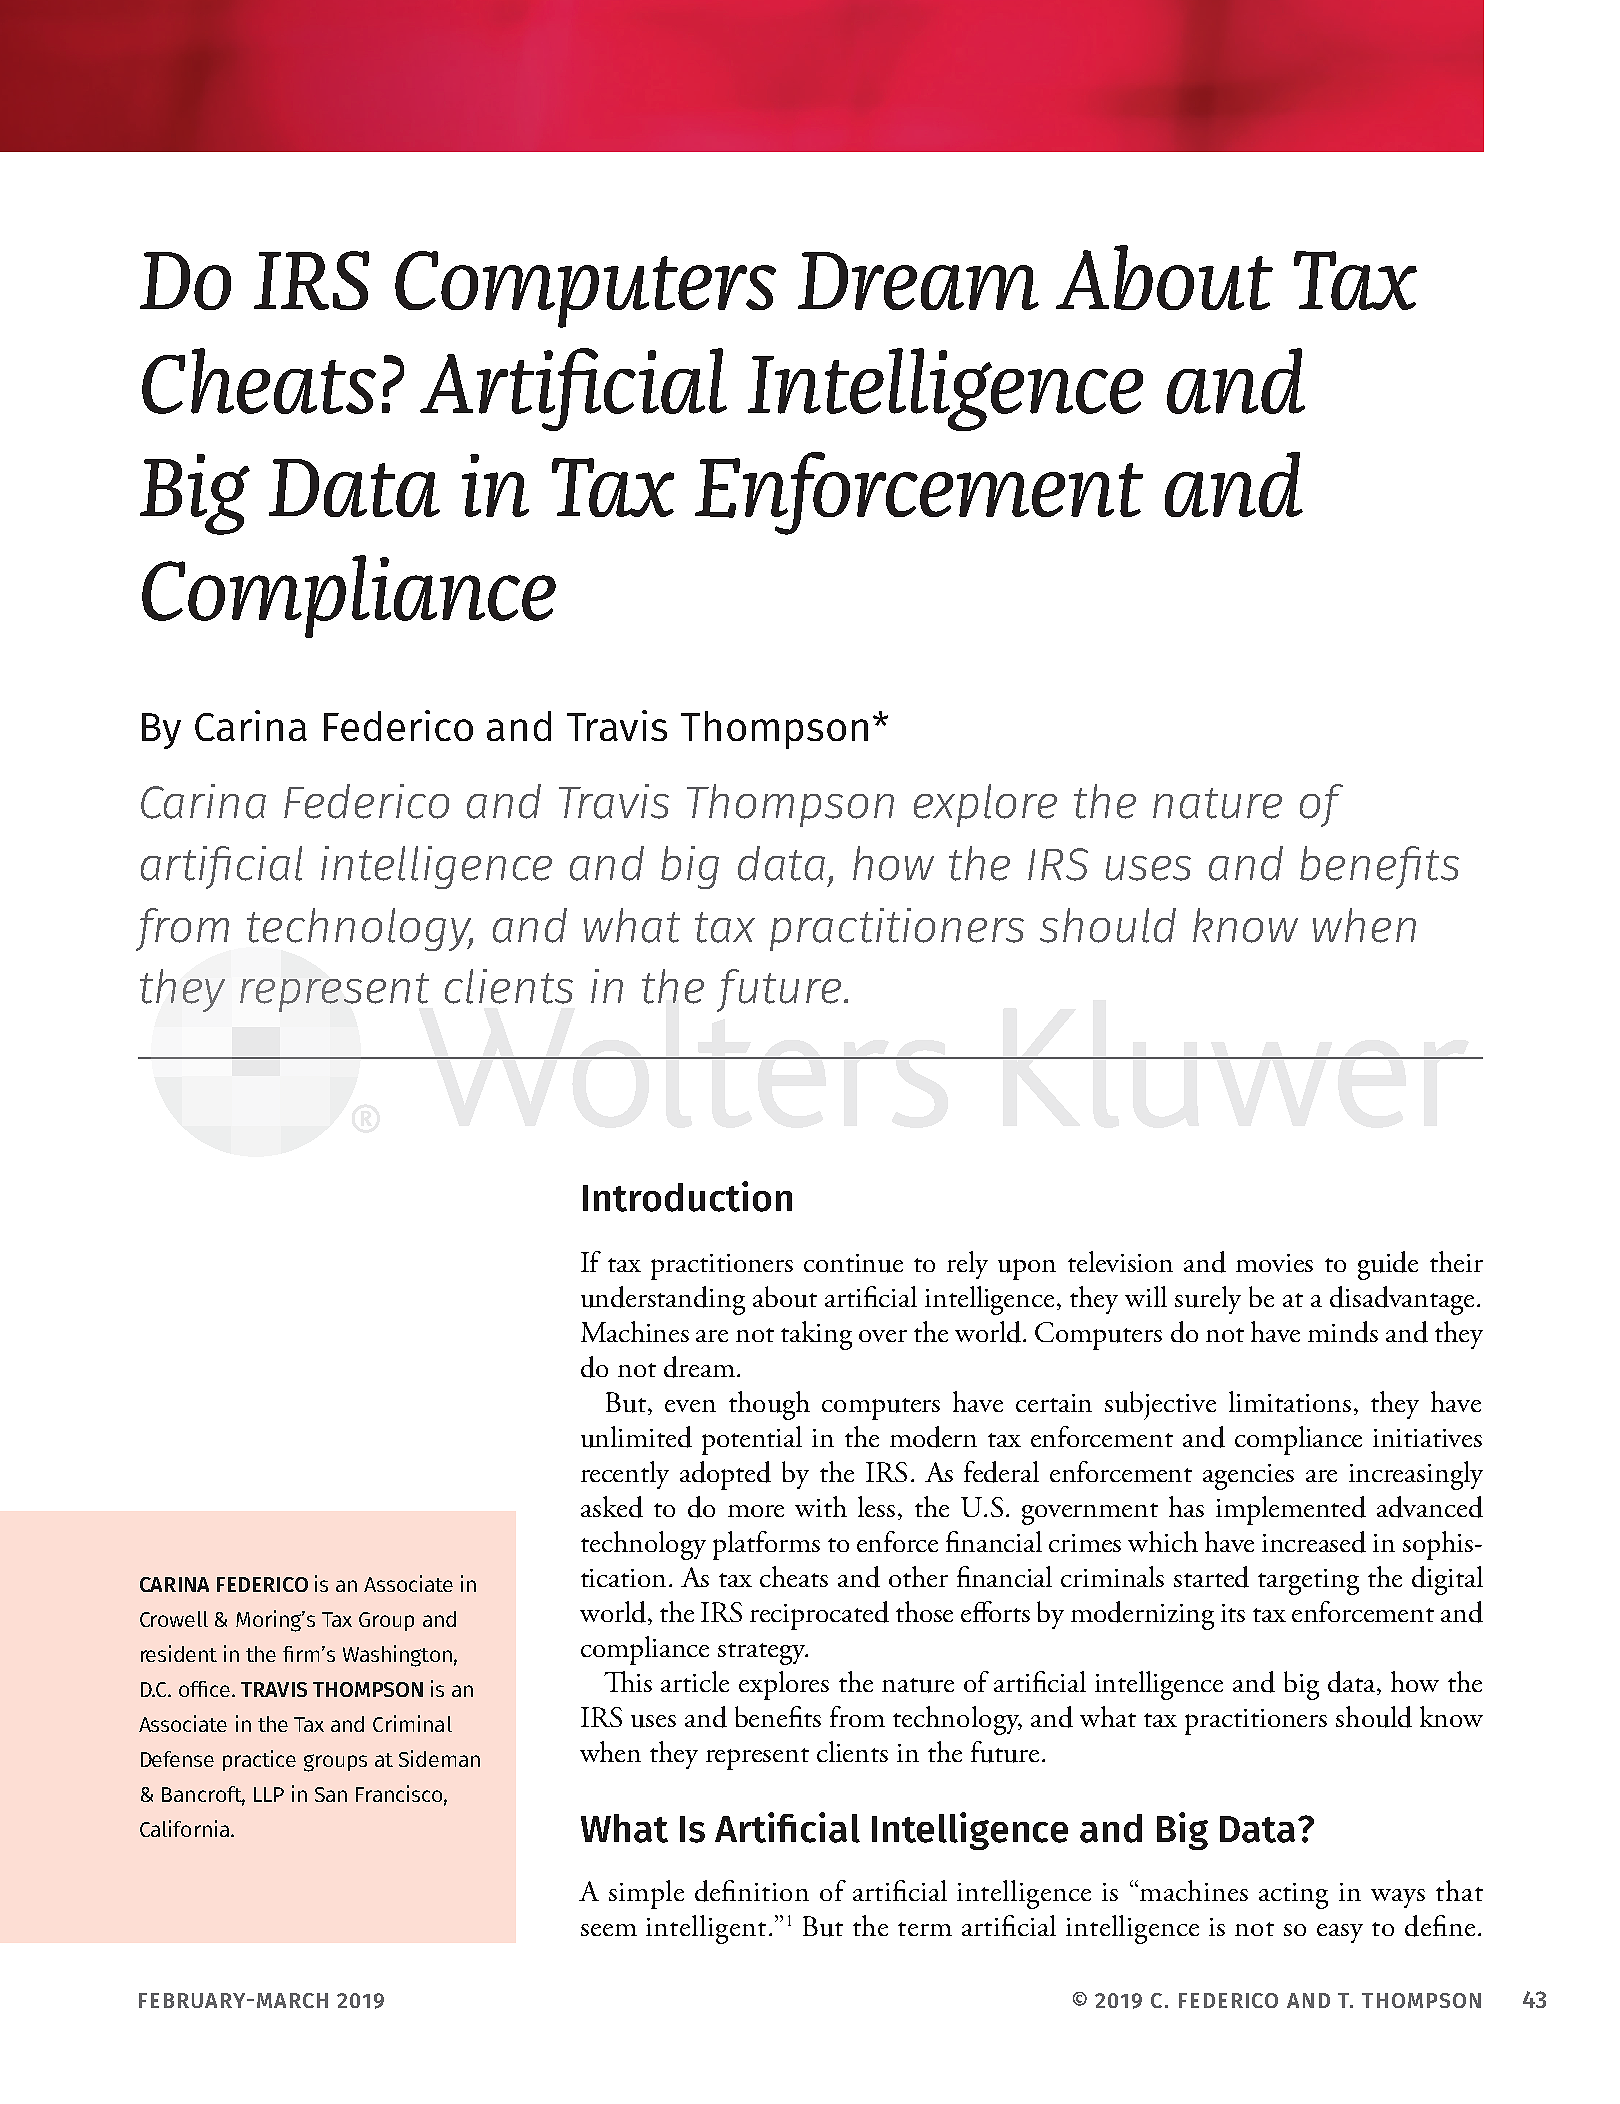 This screenshot has width=1620, height=2104. Describe the element at coordinates (752, 1891) in the screenshot. I see `definition` at that location.
